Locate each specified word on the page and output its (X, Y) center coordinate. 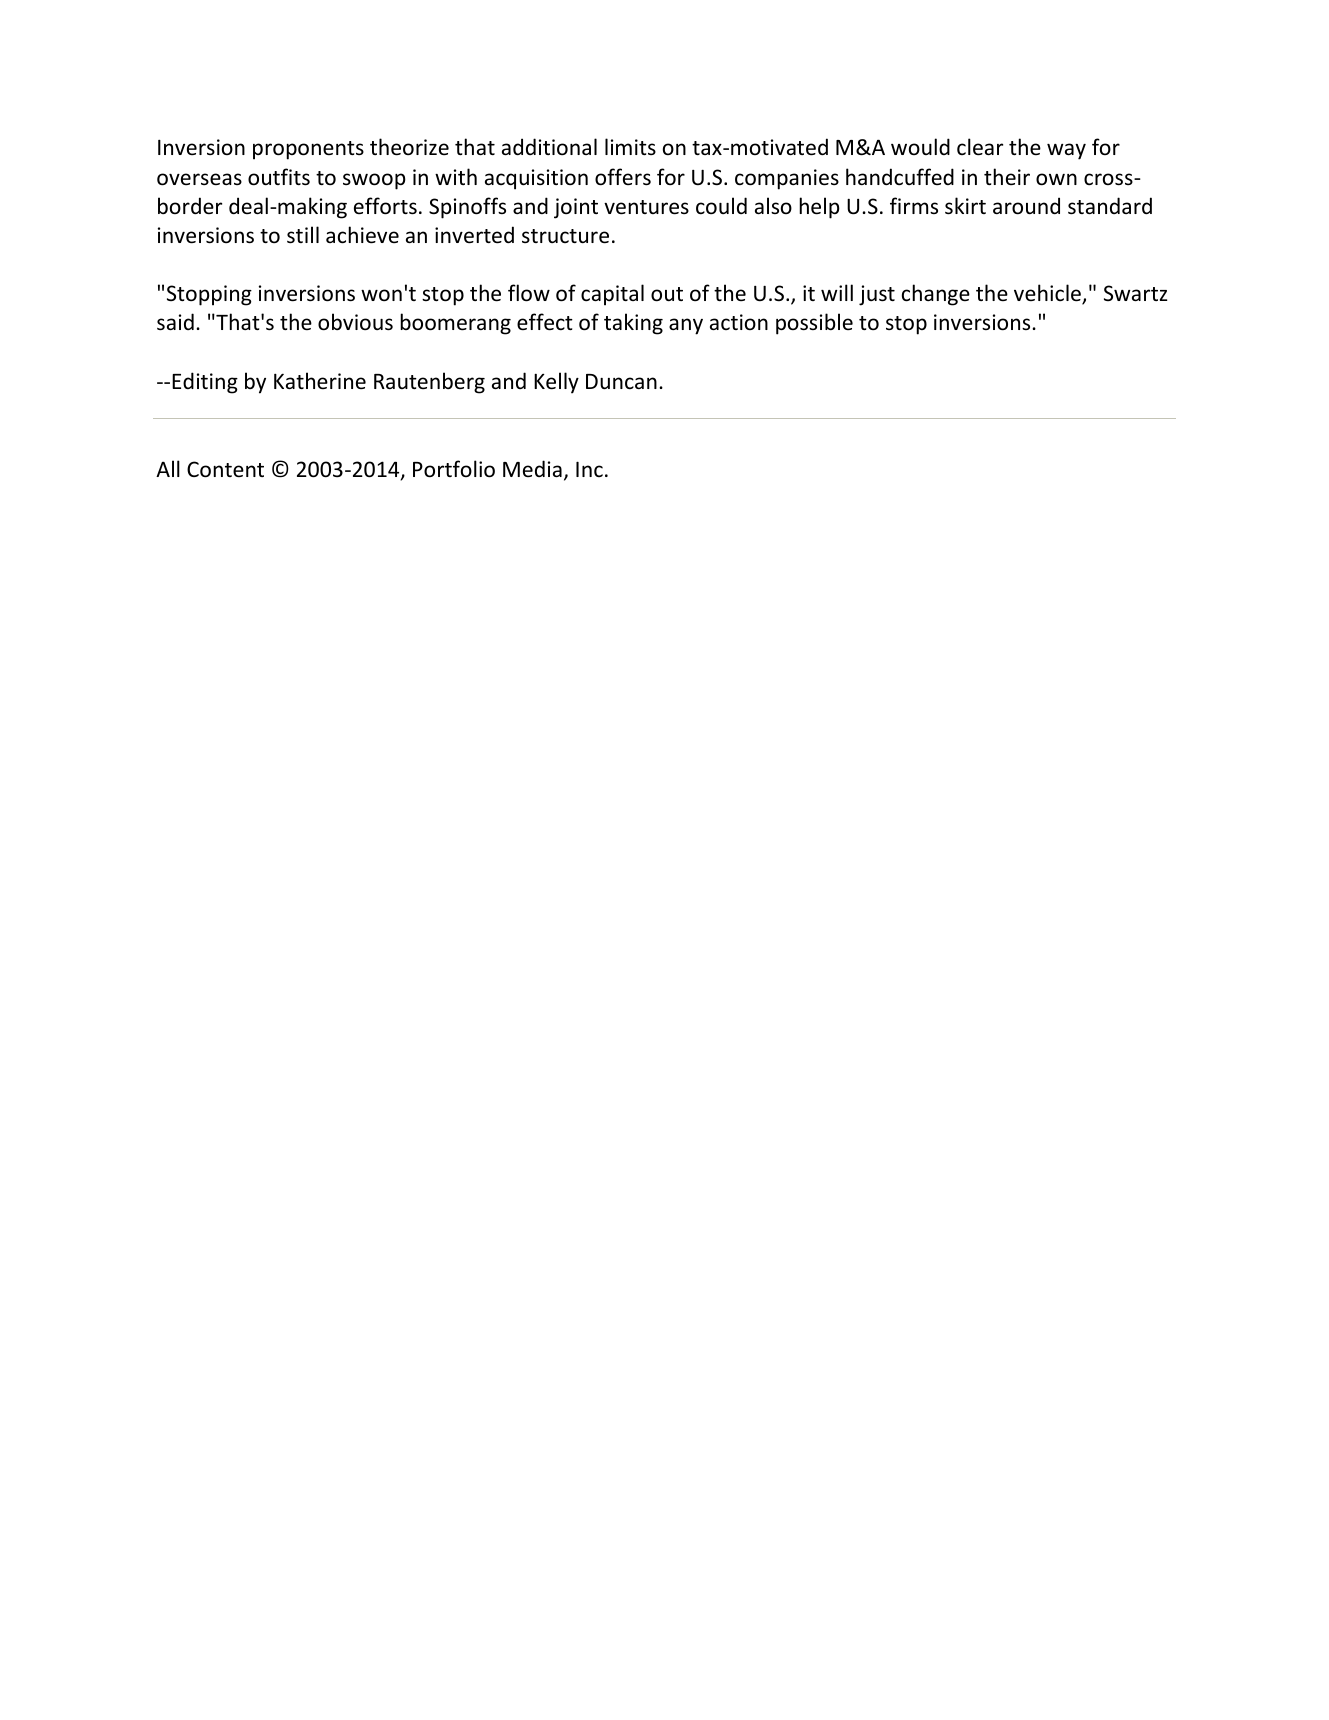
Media (532, 468)
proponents (308, 150)
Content (225, 469)
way (1066, 151)
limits (630, 146)
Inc (589, 469)
